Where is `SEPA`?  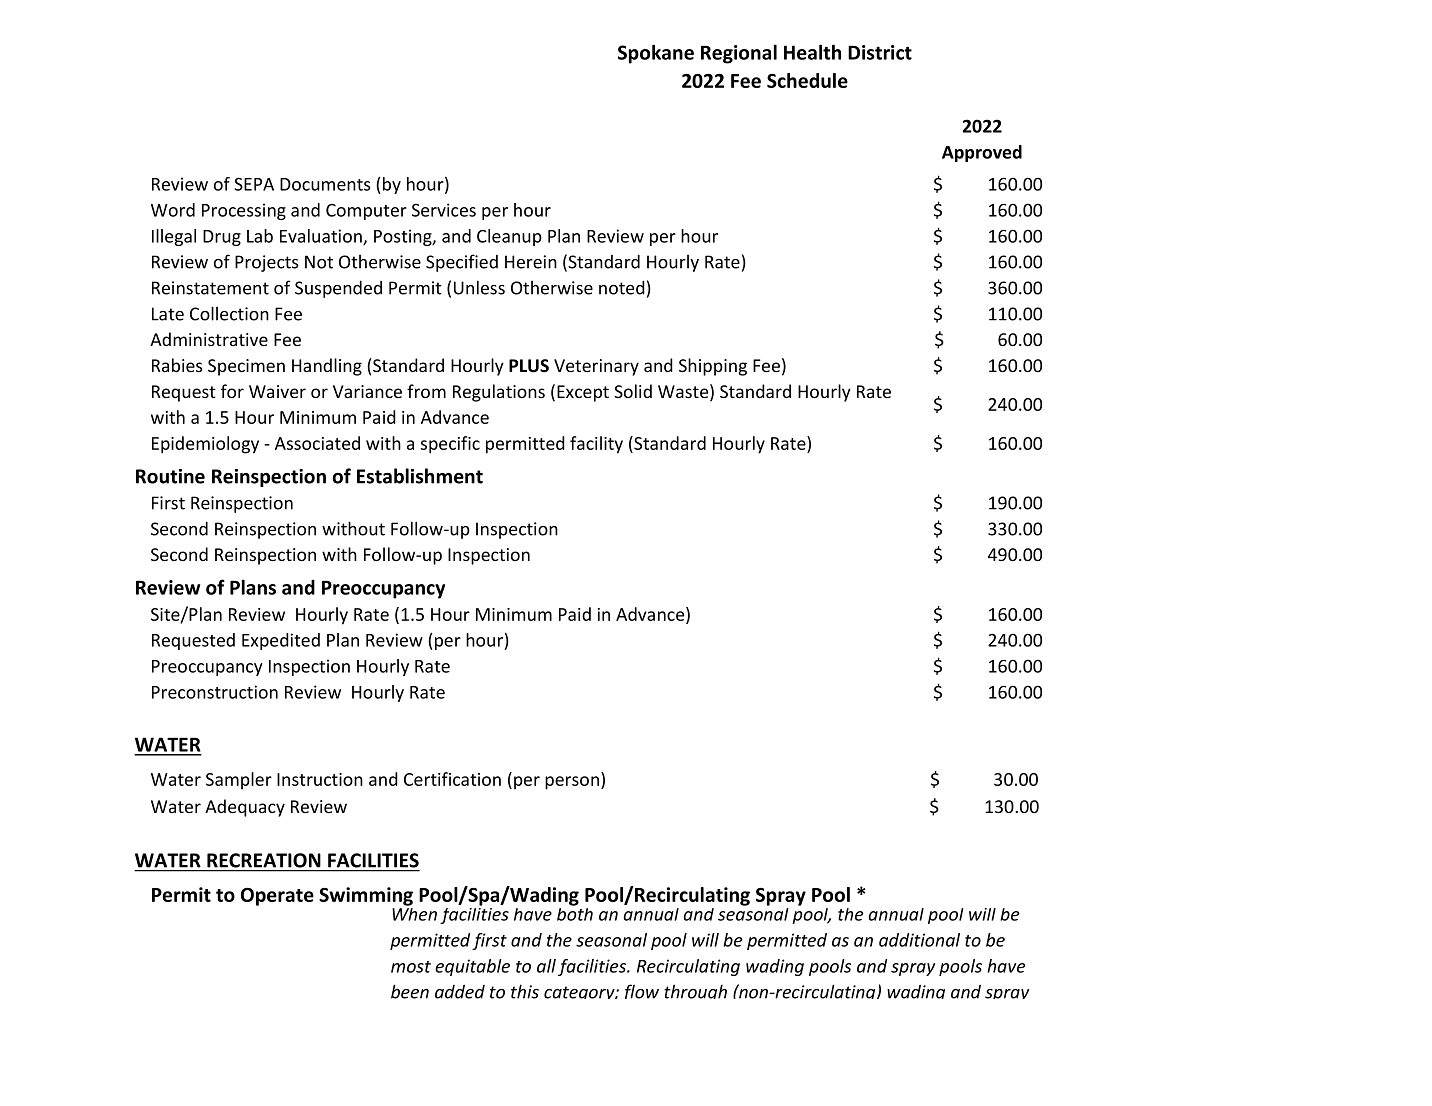
SEPA is located at coordinates (254, 184).
